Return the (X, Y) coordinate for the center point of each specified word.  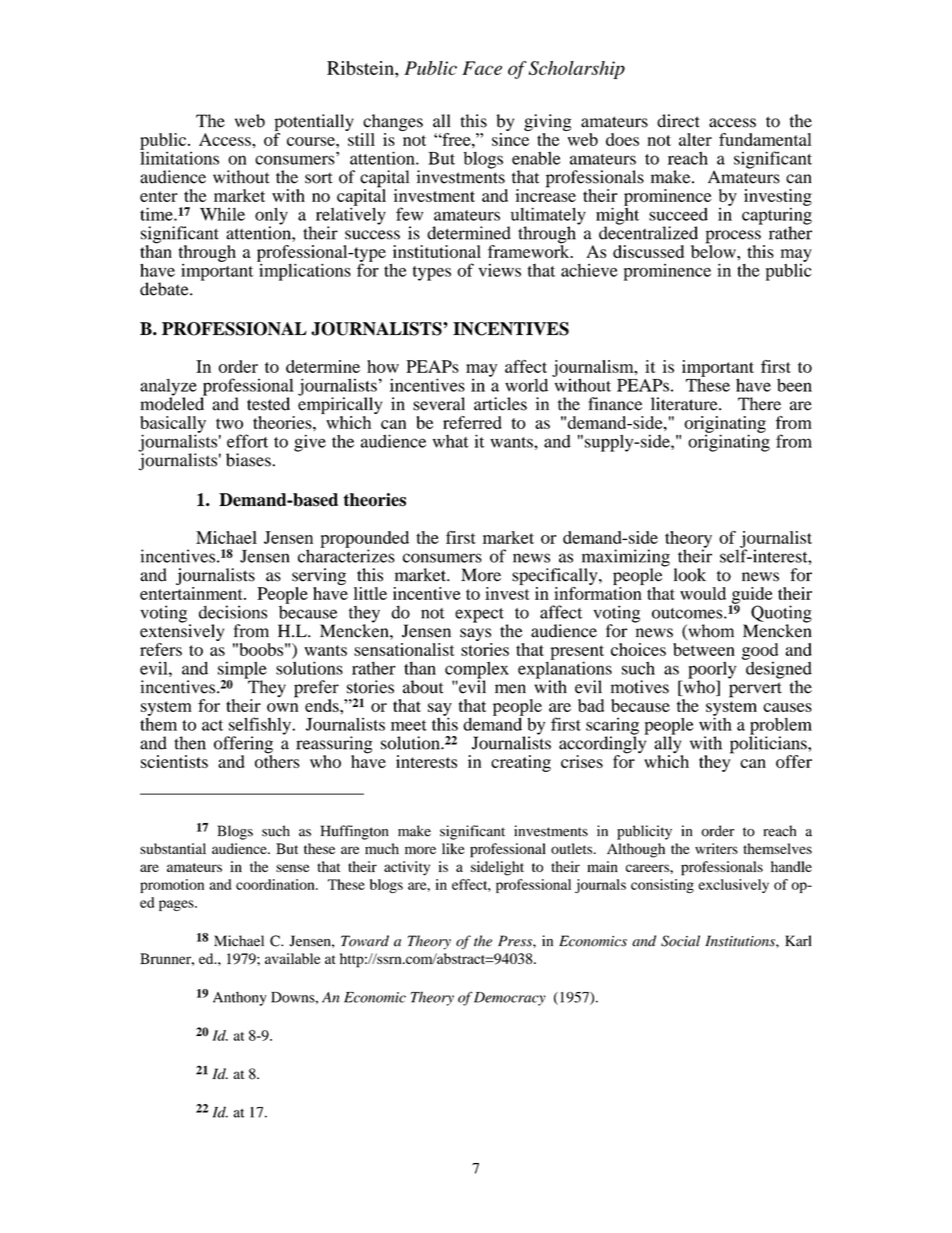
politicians (769, 745)
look (690, 575)
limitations (179, 157)
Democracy (510, 999)
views (499, 270)
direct (678, 121)
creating (521, 763)
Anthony (240, 998)
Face (482, 68)
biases (249, 460)
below (714, 250)
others (277, 760)
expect (479, 615)
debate (165, 289)
